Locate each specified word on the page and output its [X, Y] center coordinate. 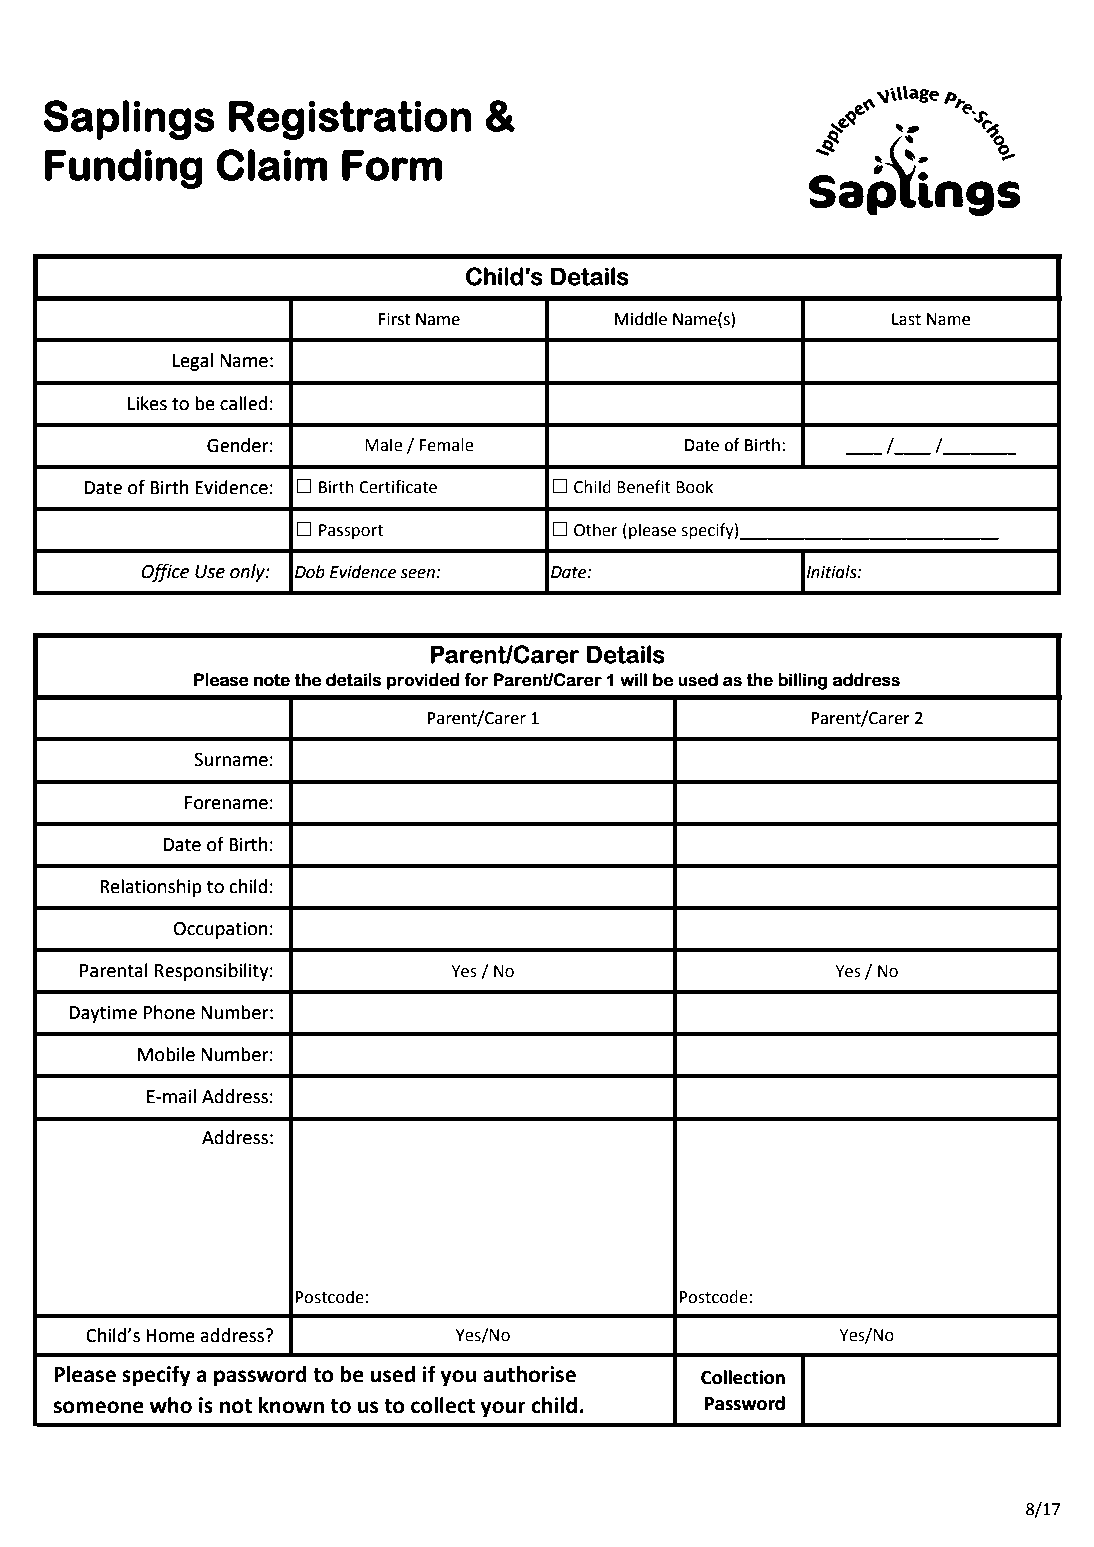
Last [906, 319]
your [503, 1409]
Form [392, 165]
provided [423, 681]
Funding [124, 169]
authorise [529, 1374]
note [272, 680]
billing [802, 681]
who [170, 1405]
